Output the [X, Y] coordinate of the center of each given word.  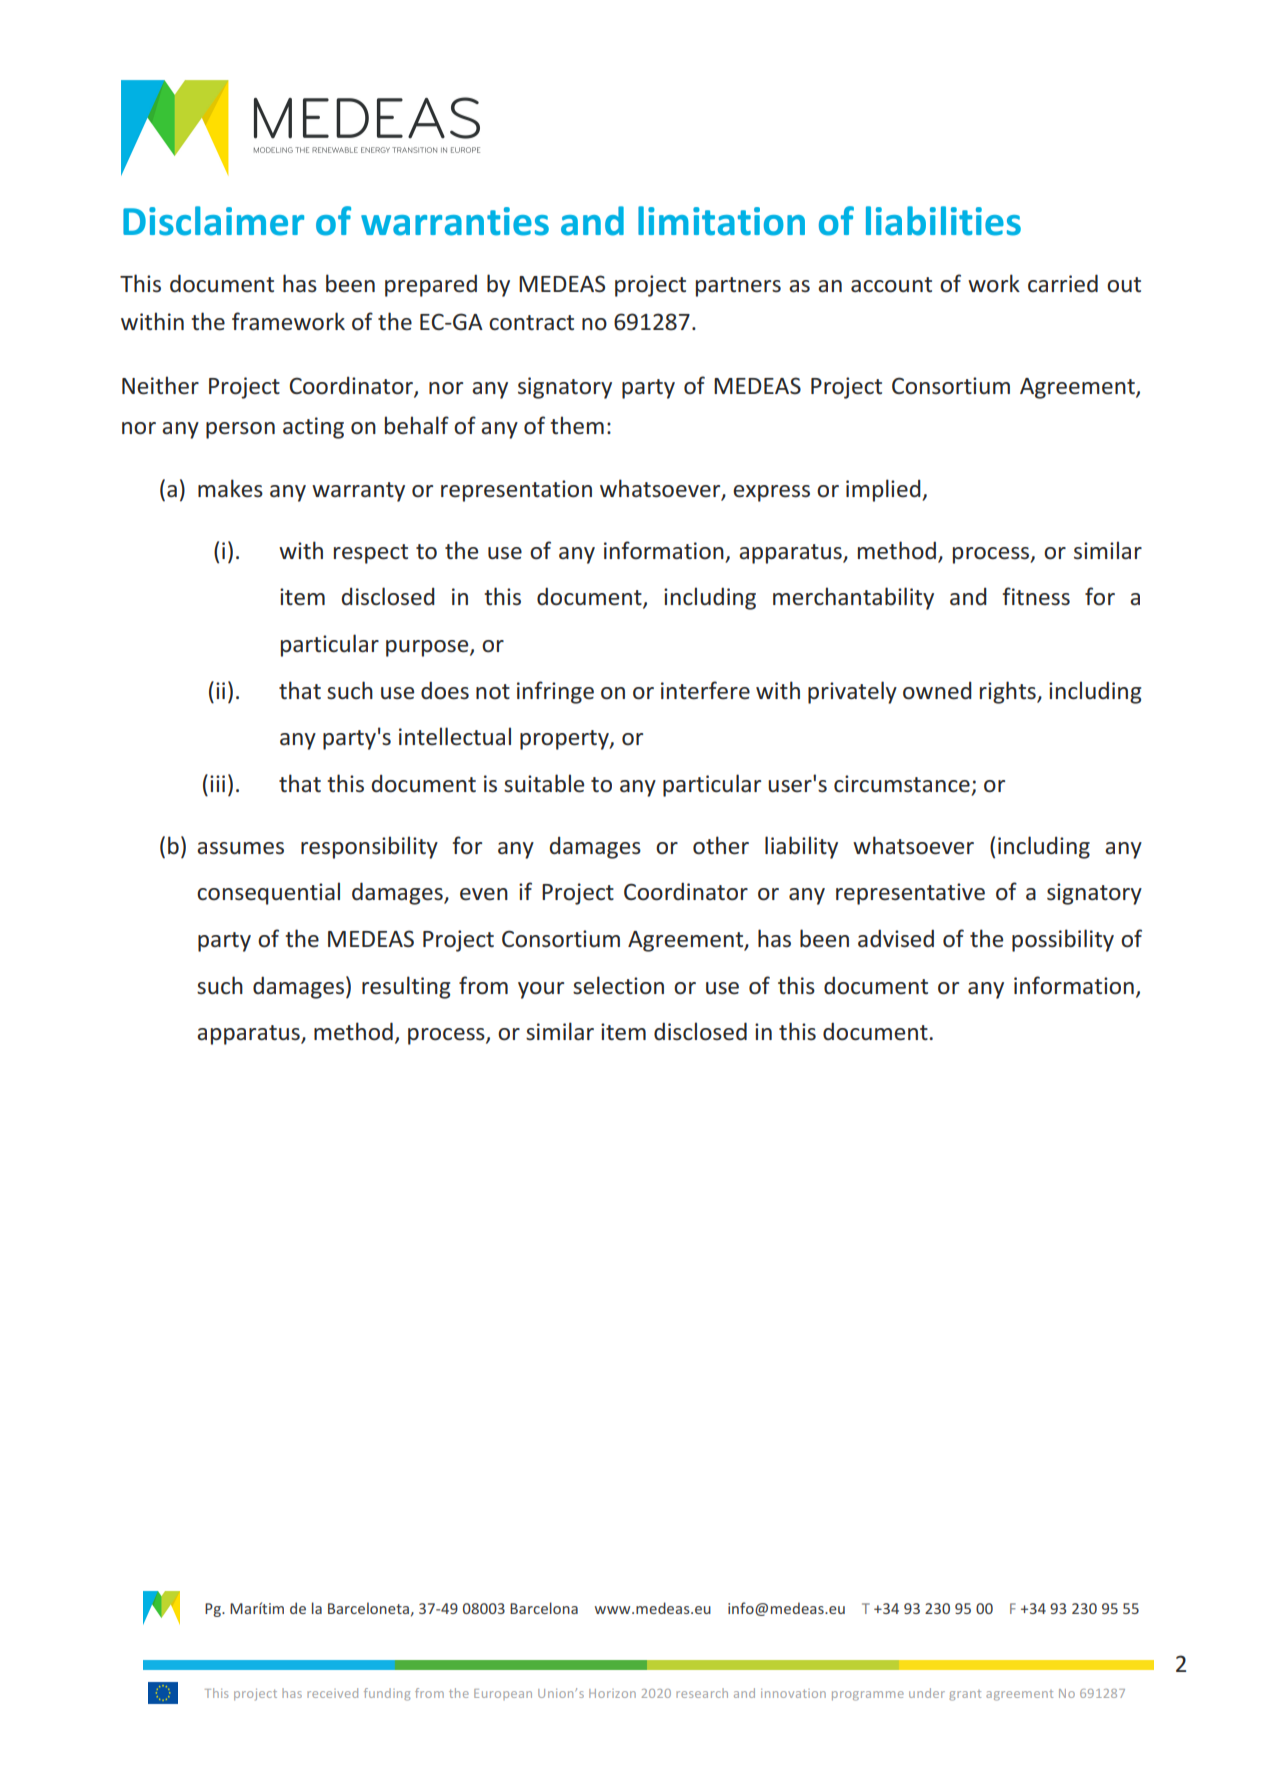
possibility [1063, 940]
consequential [268, 893]
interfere [705, 690]
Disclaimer [213, 221]
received [332, 1693]
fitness [1036, 596]
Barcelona [544, 1608]
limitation [721, 221]
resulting [406, 987]
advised [896, 938]
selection [618, 985]
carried [1063, 283]
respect [371, 554]
